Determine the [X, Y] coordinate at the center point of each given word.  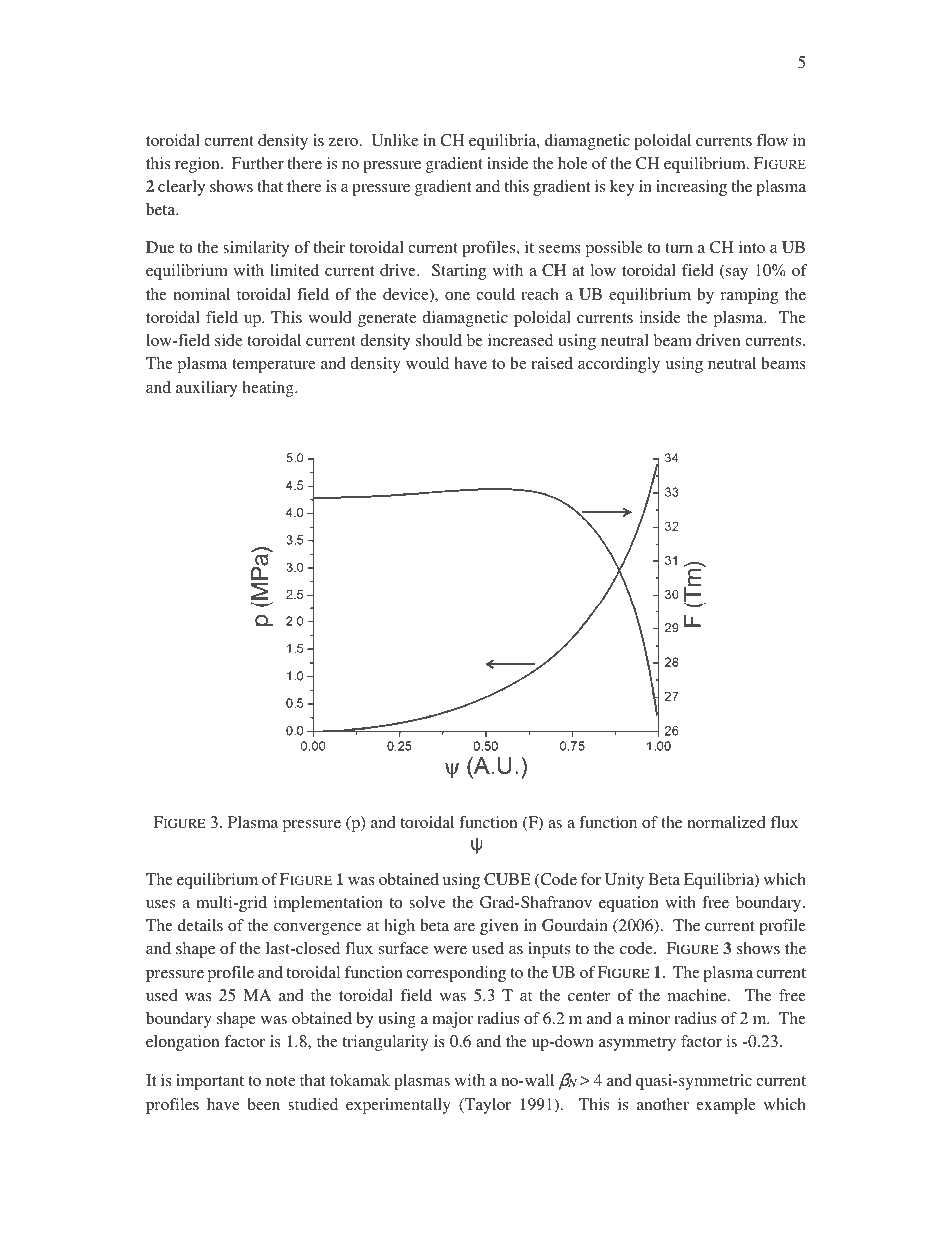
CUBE [507, 879]
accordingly [619, 365]
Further [258, 163]
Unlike [395, 140]
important [210, 1082]
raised [552, 363]
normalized [726, 822]
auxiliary [206, 389]
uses [160, 904]
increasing [691, 188]
